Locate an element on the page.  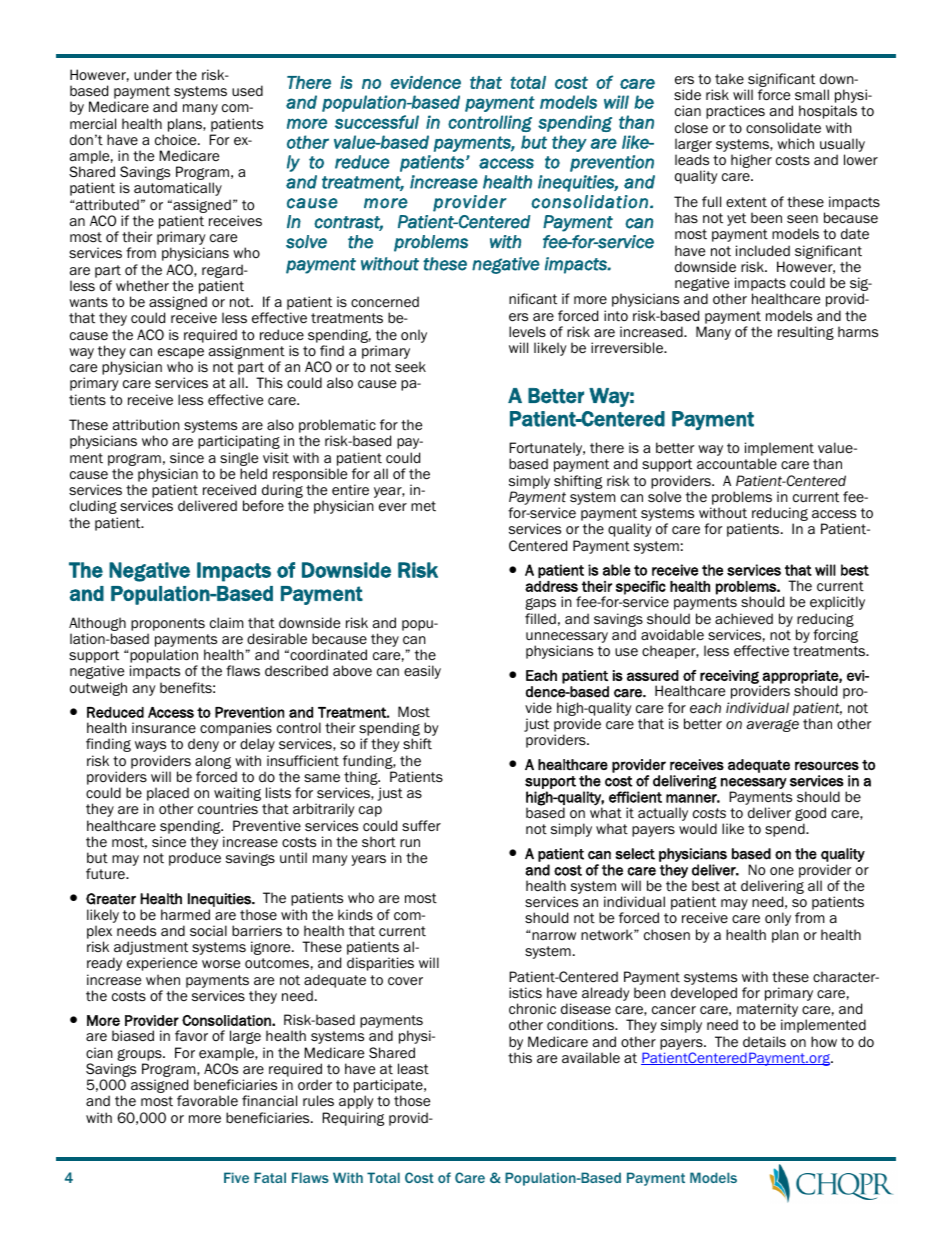
escape is located at coordinates (181, 355).
